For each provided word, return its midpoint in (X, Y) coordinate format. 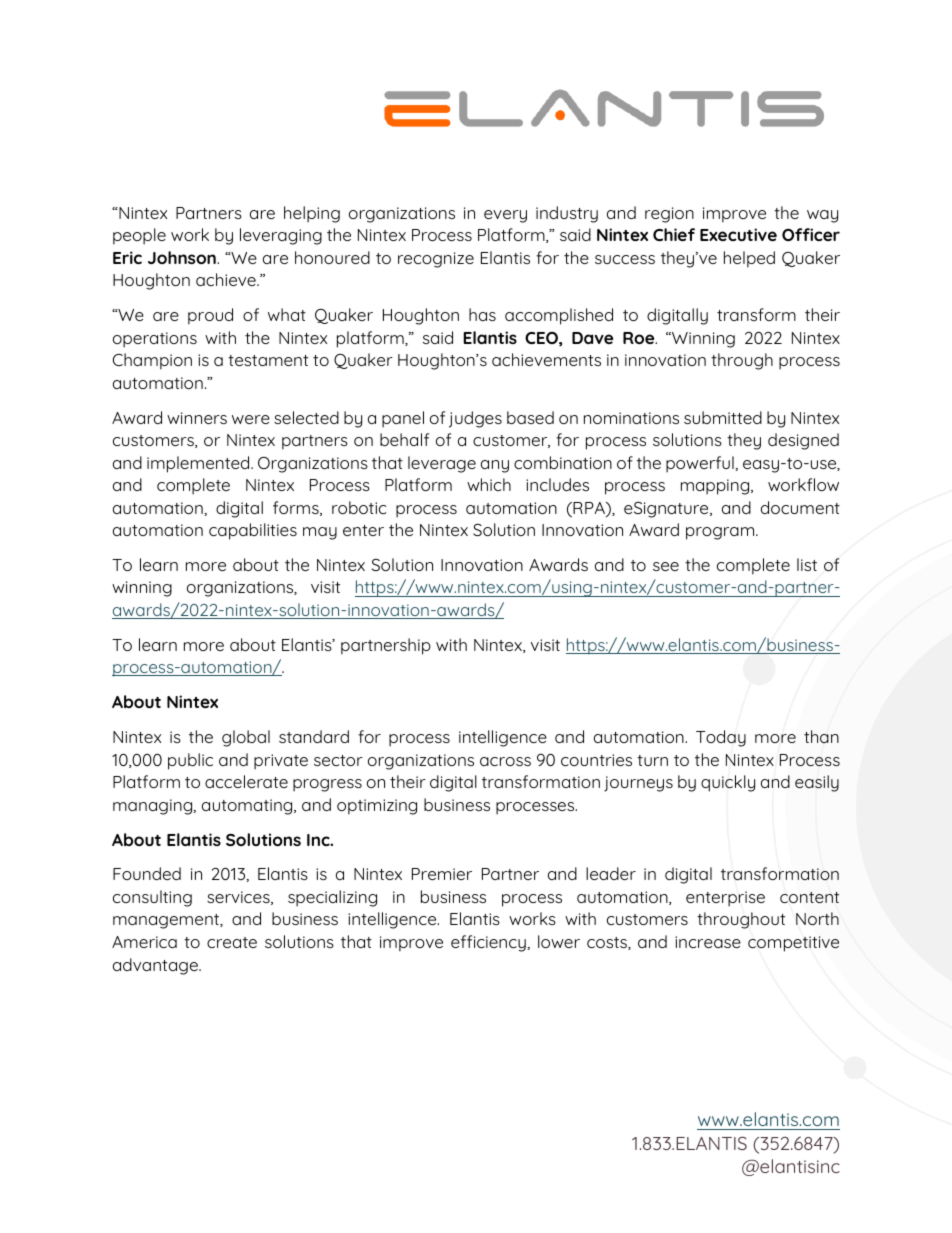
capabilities (253, 531)
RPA (589, 508)
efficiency (489, 943)
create (232, 942)
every (505, 216)
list (807, 564)
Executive (738, 234)
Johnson (183, 257)
